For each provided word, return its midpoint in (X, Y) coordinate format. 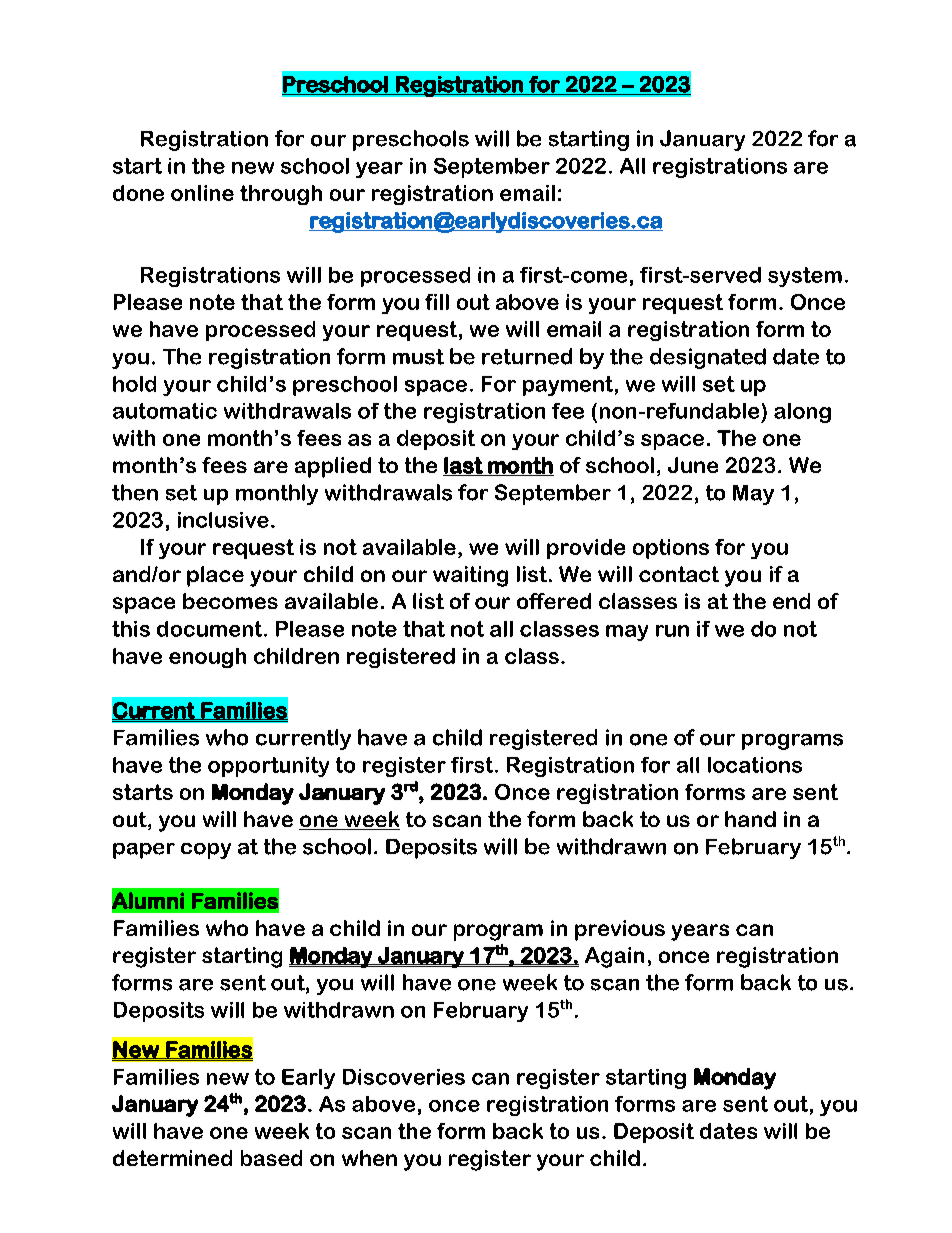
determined (172, 1158)
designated (708, 358)
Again (614, 957)
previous (620, 930)
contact (679, 574)
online (202, 193)
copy (206, 851)
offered (554, 601)
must (418, 357)
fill (437, 302)
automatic (165, 411)
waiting (470, 576)
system (805, 277)
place (215, 576)
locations (755, 765)
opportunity (268, 767)
